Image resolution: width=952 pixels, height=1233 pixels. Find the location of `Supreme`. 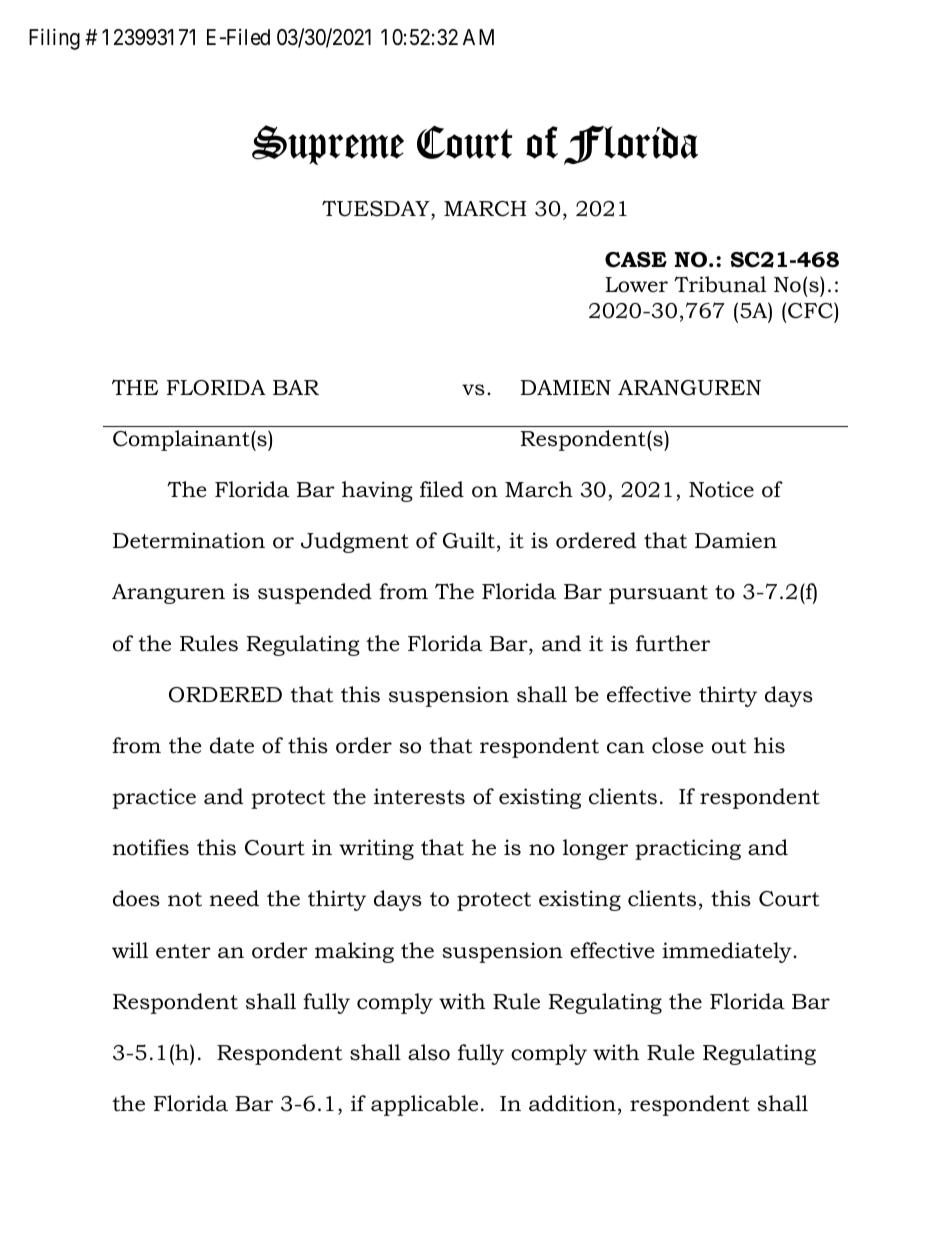

Supreme is located at coordinates (328, 145).
